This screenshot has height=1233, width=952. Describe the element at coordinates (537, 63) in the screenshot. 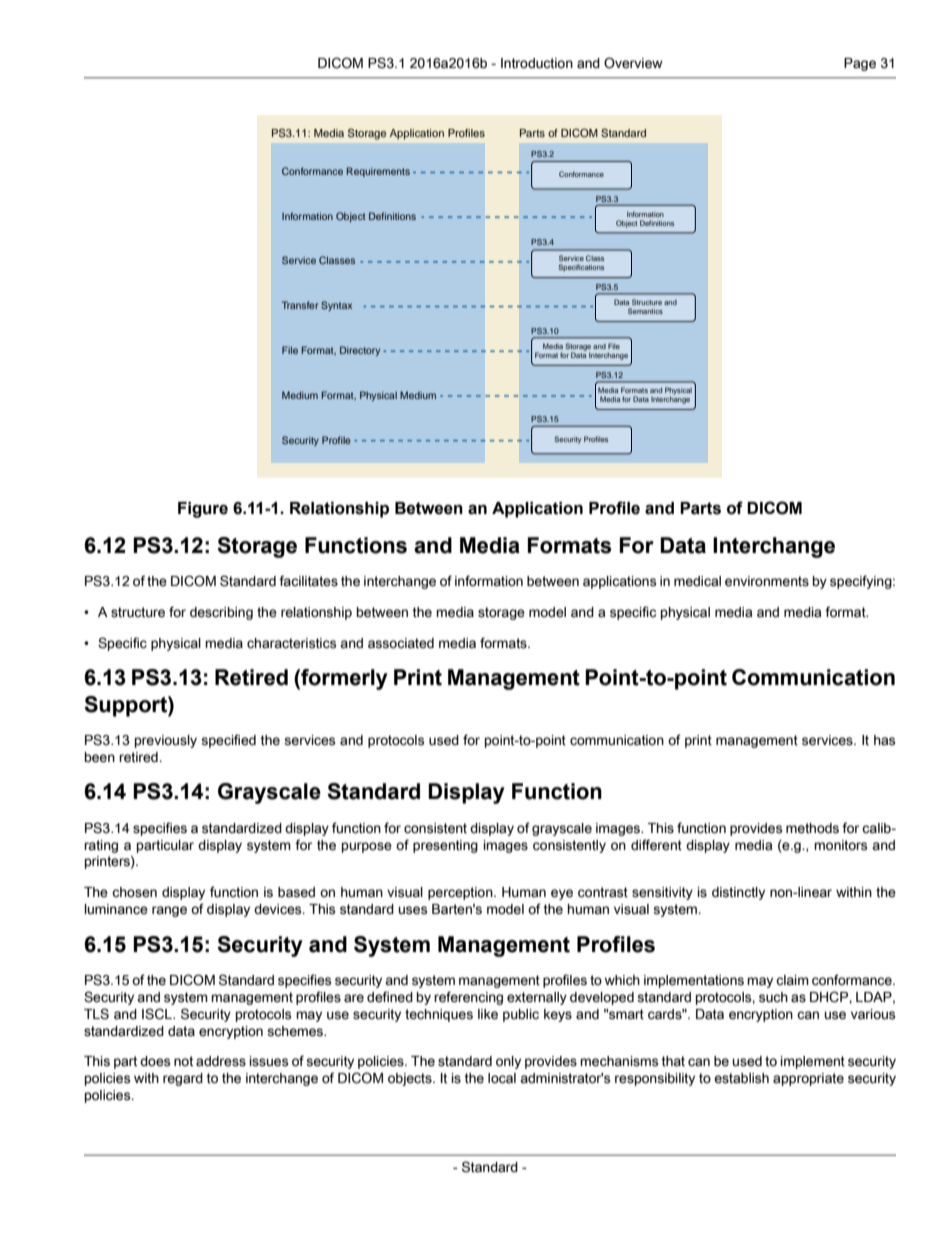

I see `Introduction` at that location.
